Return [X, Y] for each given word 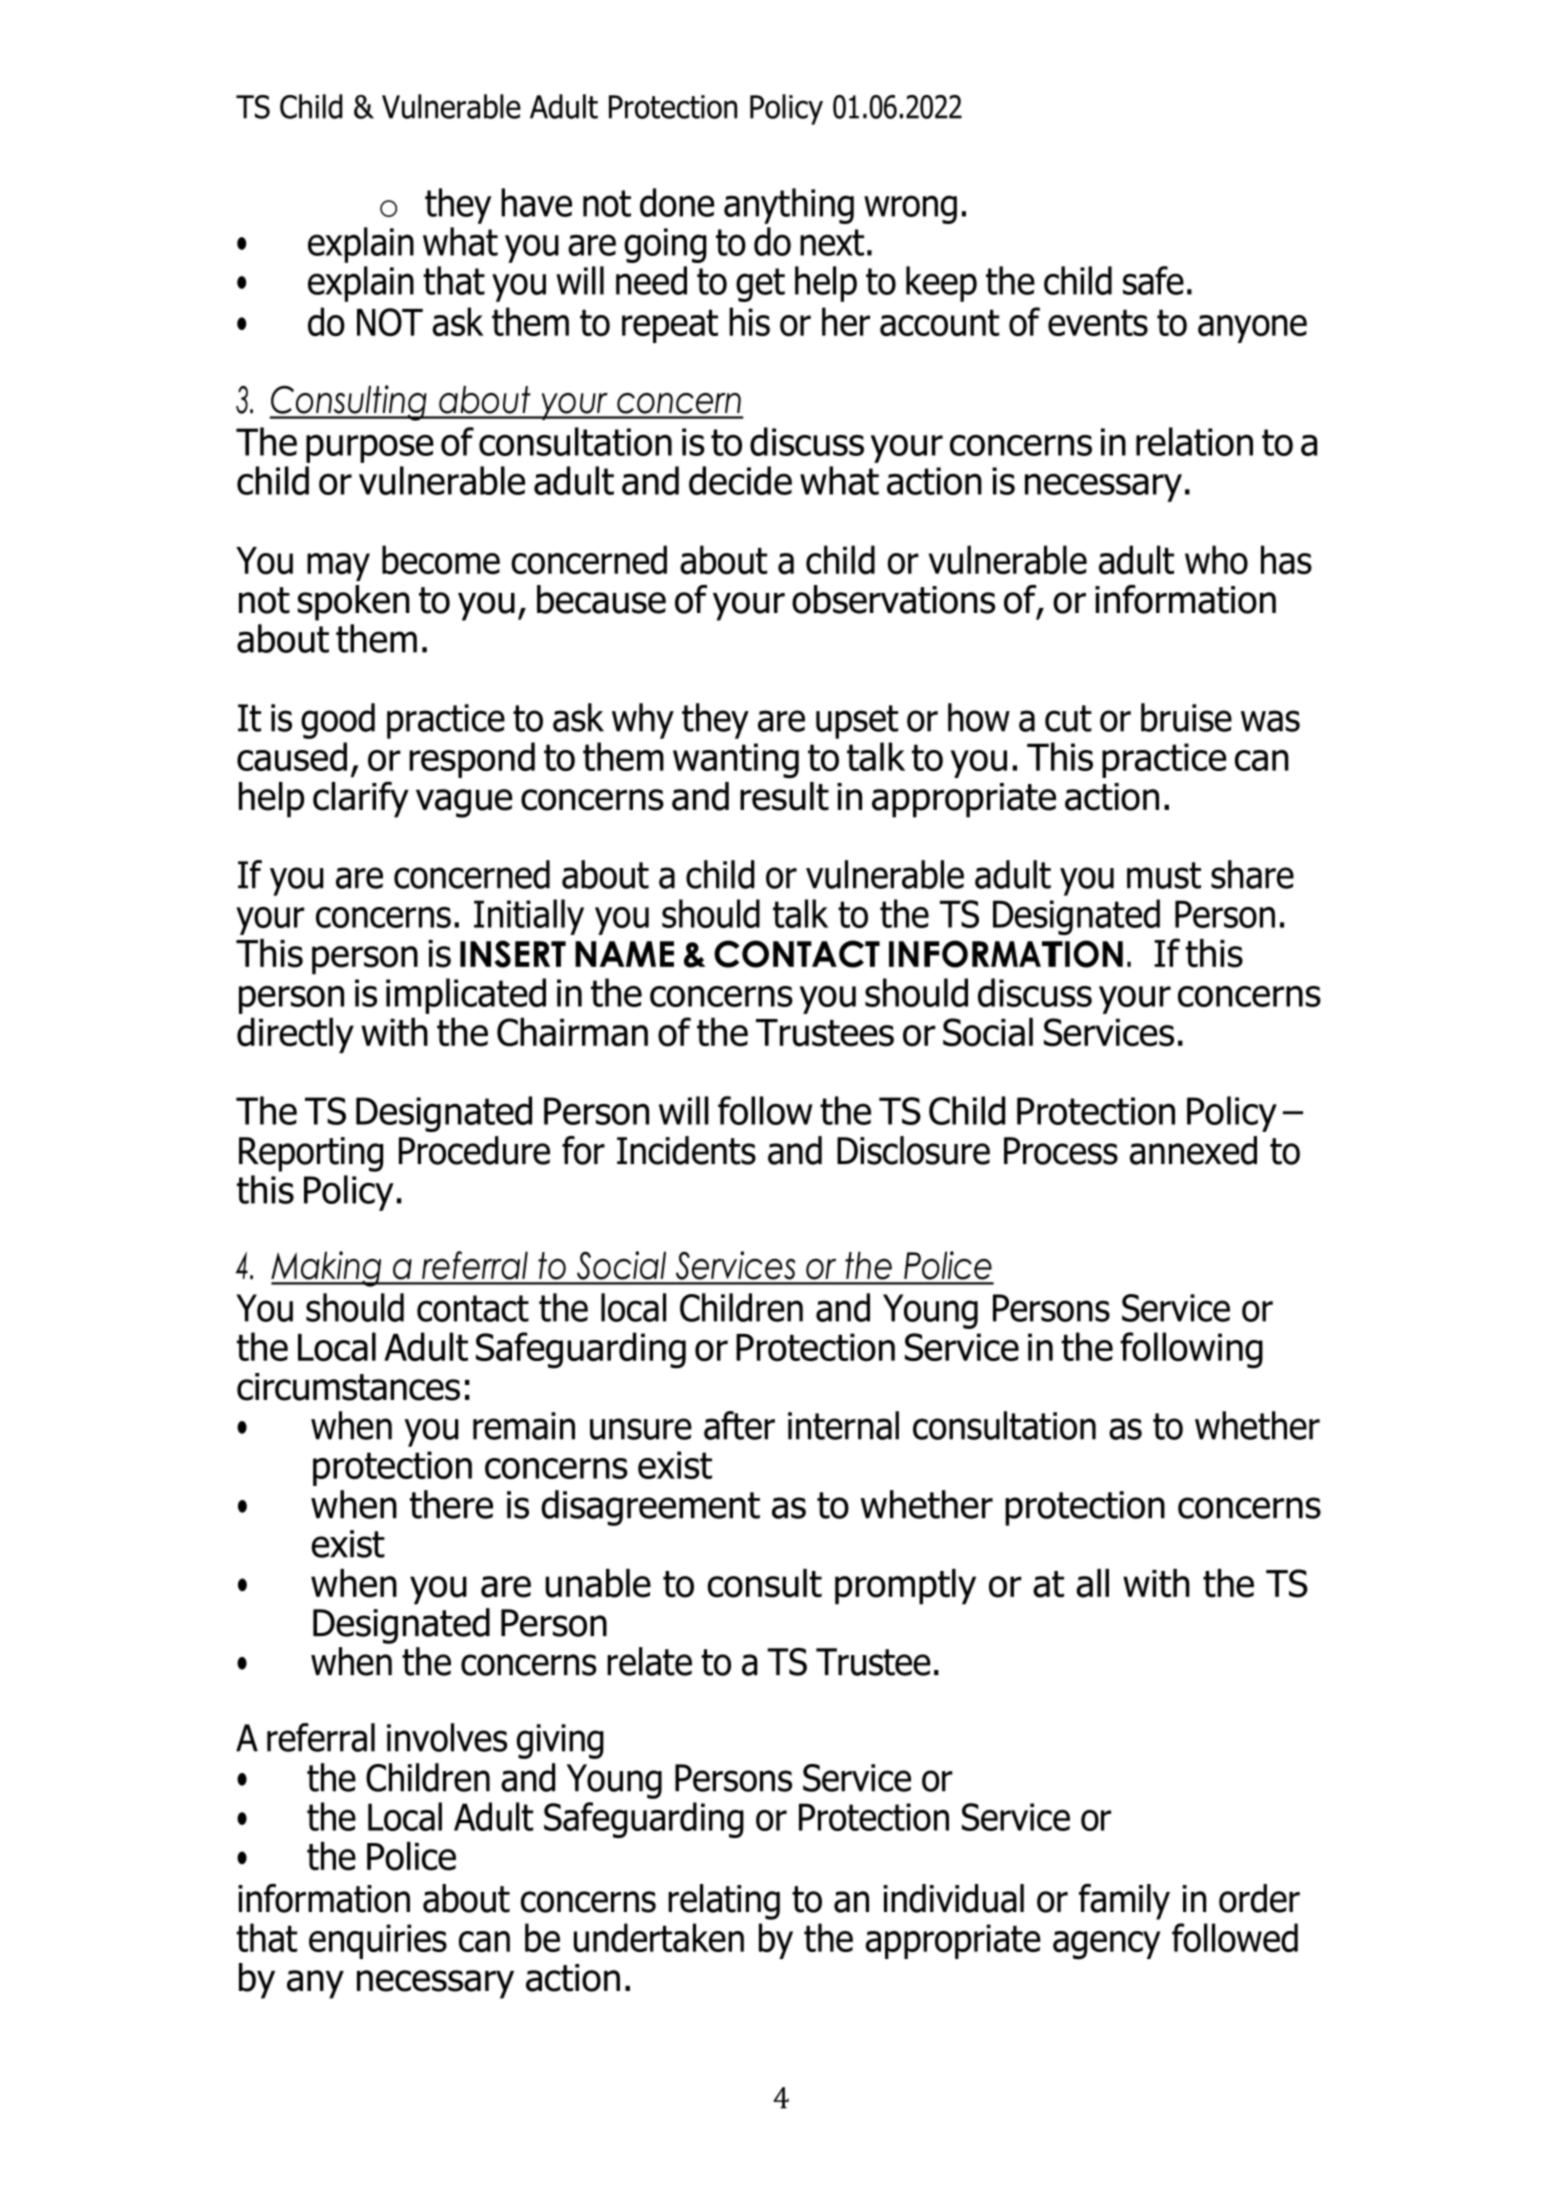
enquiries [378, 1941]
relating [724, 1902]
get [760, 285]
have [536, 202]
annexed [1193, 1150]
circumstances [348, 1387]
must [1164, 875]
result [784, 796]
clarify [361, 799]
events [1098, 322]
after [739, 1425]
